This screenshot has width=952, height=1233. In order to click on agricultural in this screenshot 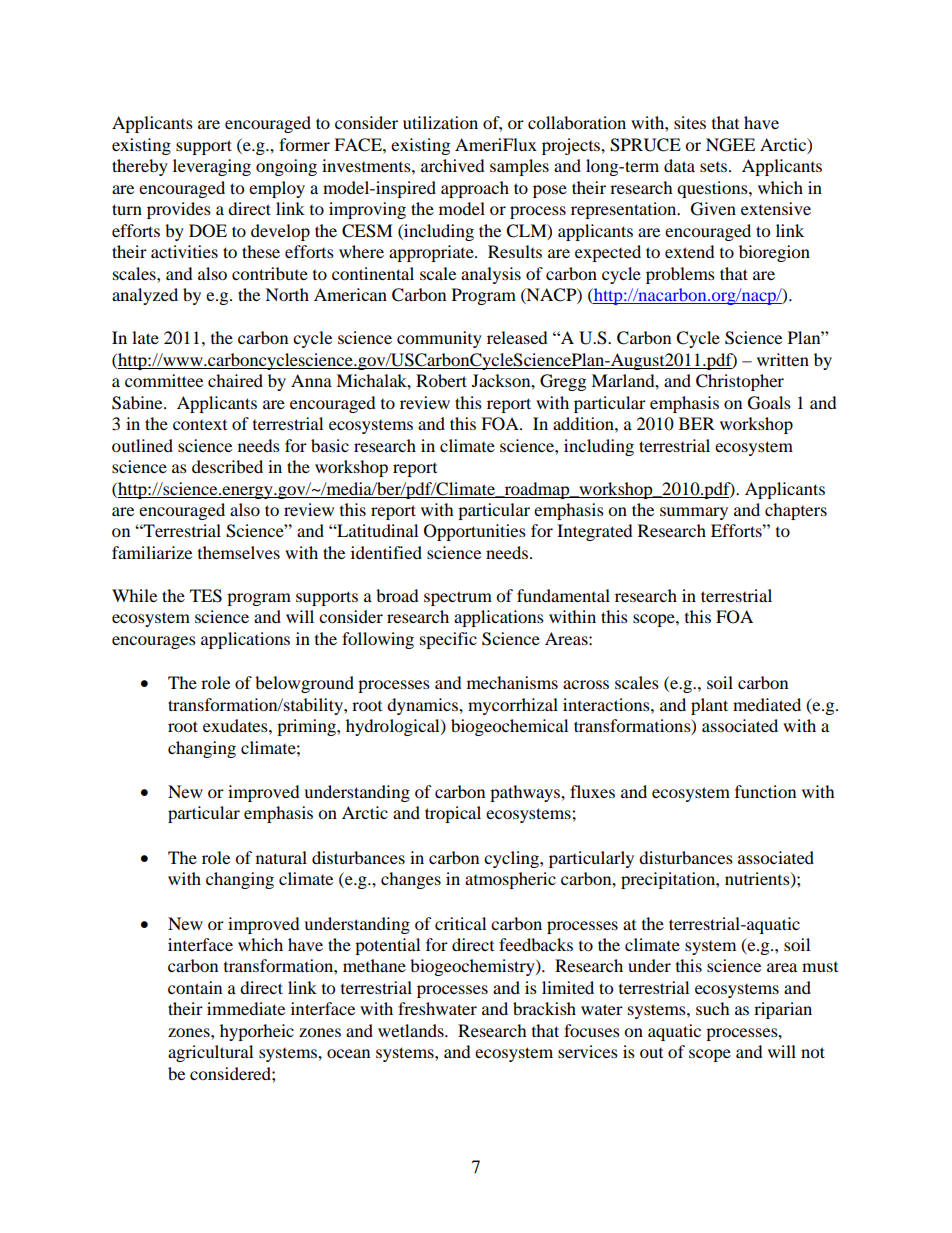, I will do `click(210, 1053)`.
